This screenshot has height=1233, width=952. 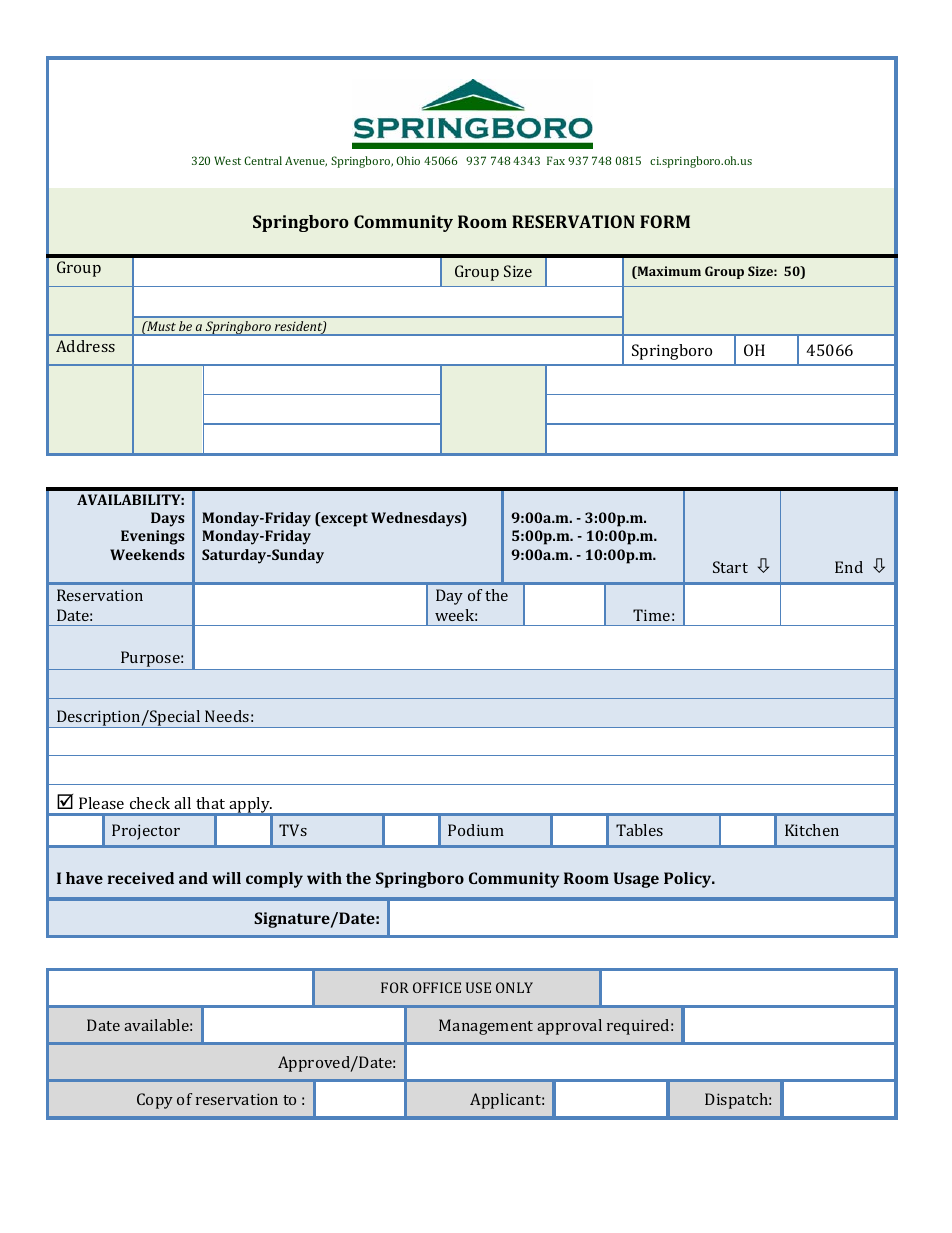 I want to click on Ohio, so click(x=408, y=160).
